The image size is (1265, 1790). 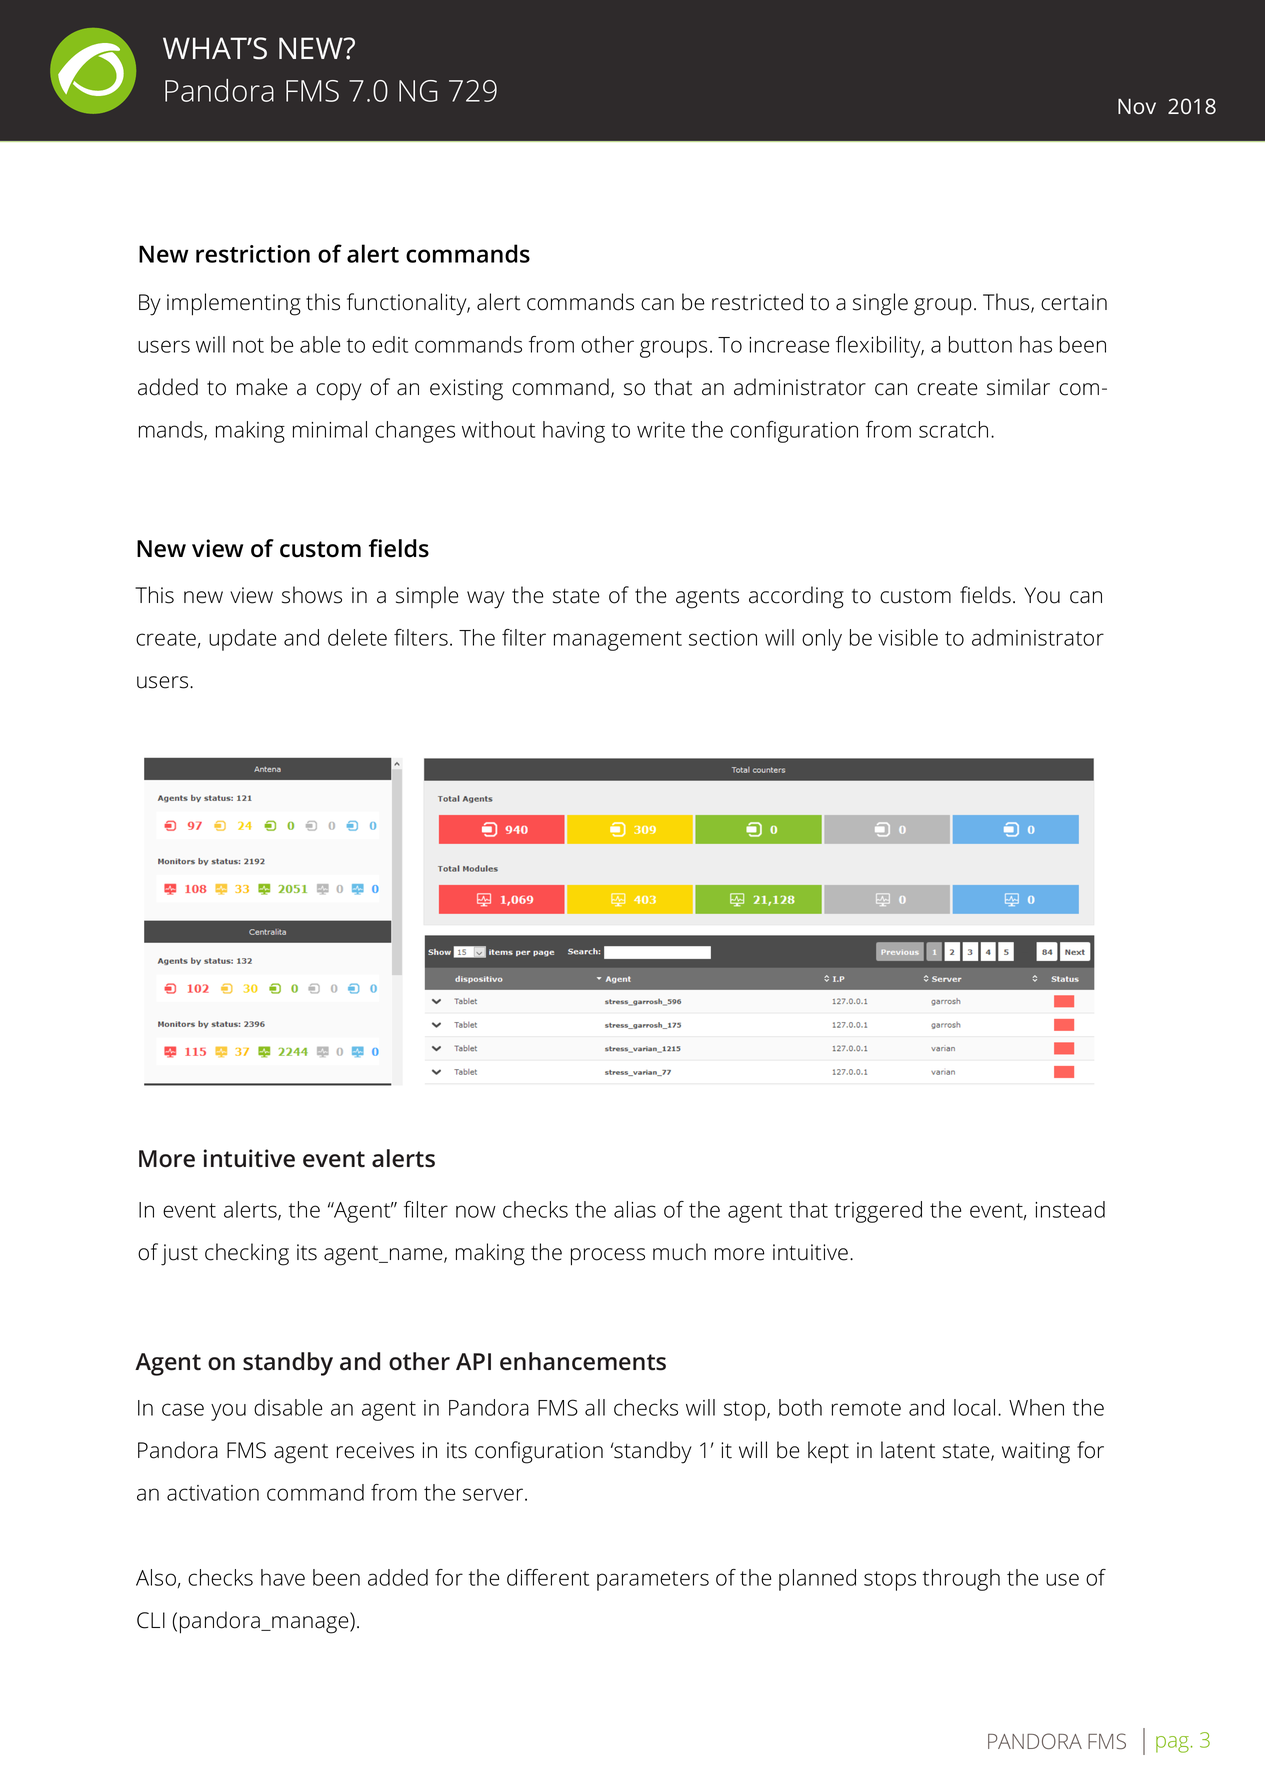 What do you see at coordinates (679, 1252) in the screenshot?
I see `much` at bounding box center [679, 1252].
